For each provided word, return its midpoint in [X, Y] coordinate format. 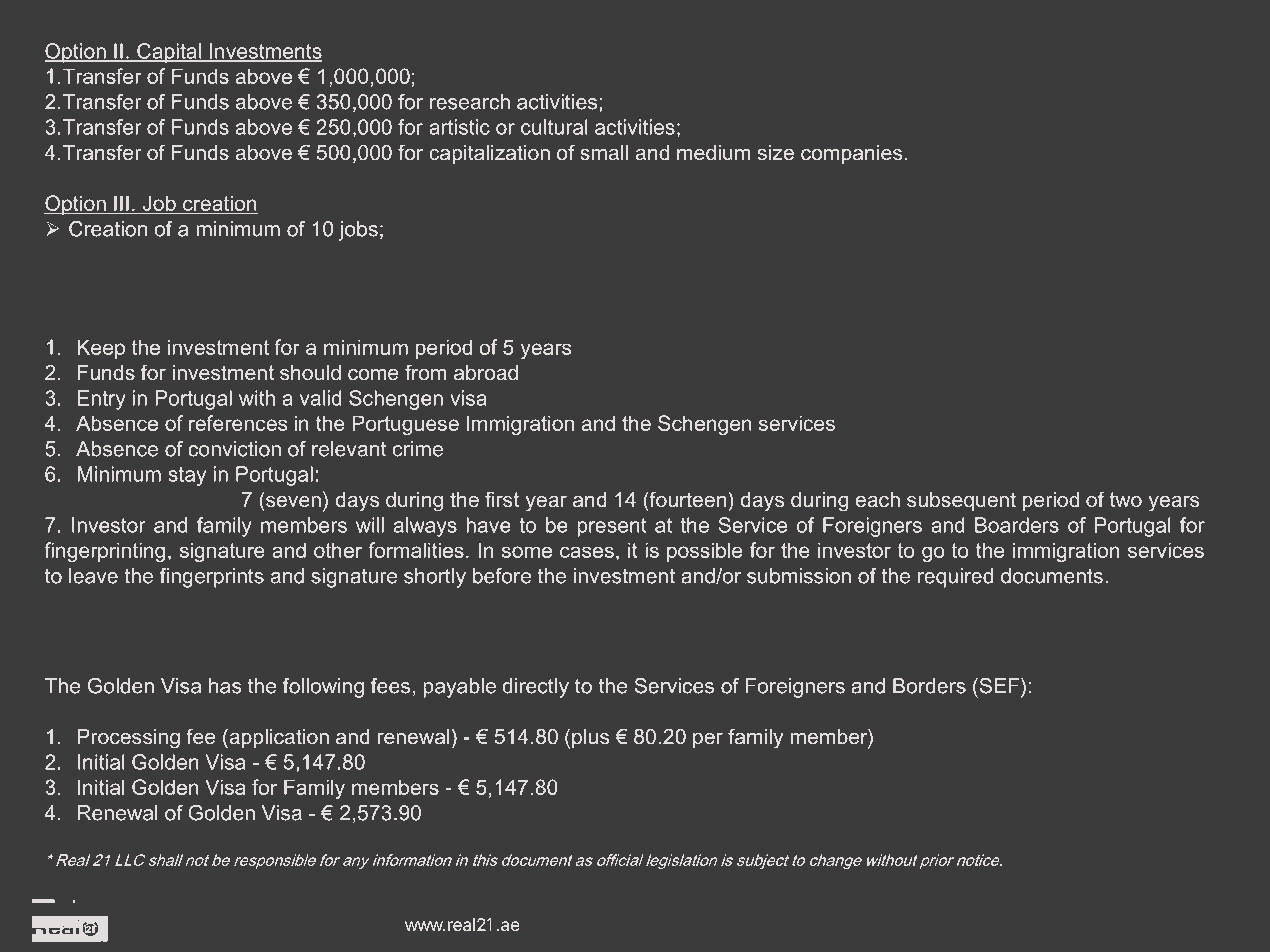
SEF [998, 686]
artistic [459, 127]
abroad [486, 372]
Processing [129, 739]
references [238, 423]
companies [851, 154]
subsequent [961, 501]
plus [590, 738]
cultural [554, 127]
